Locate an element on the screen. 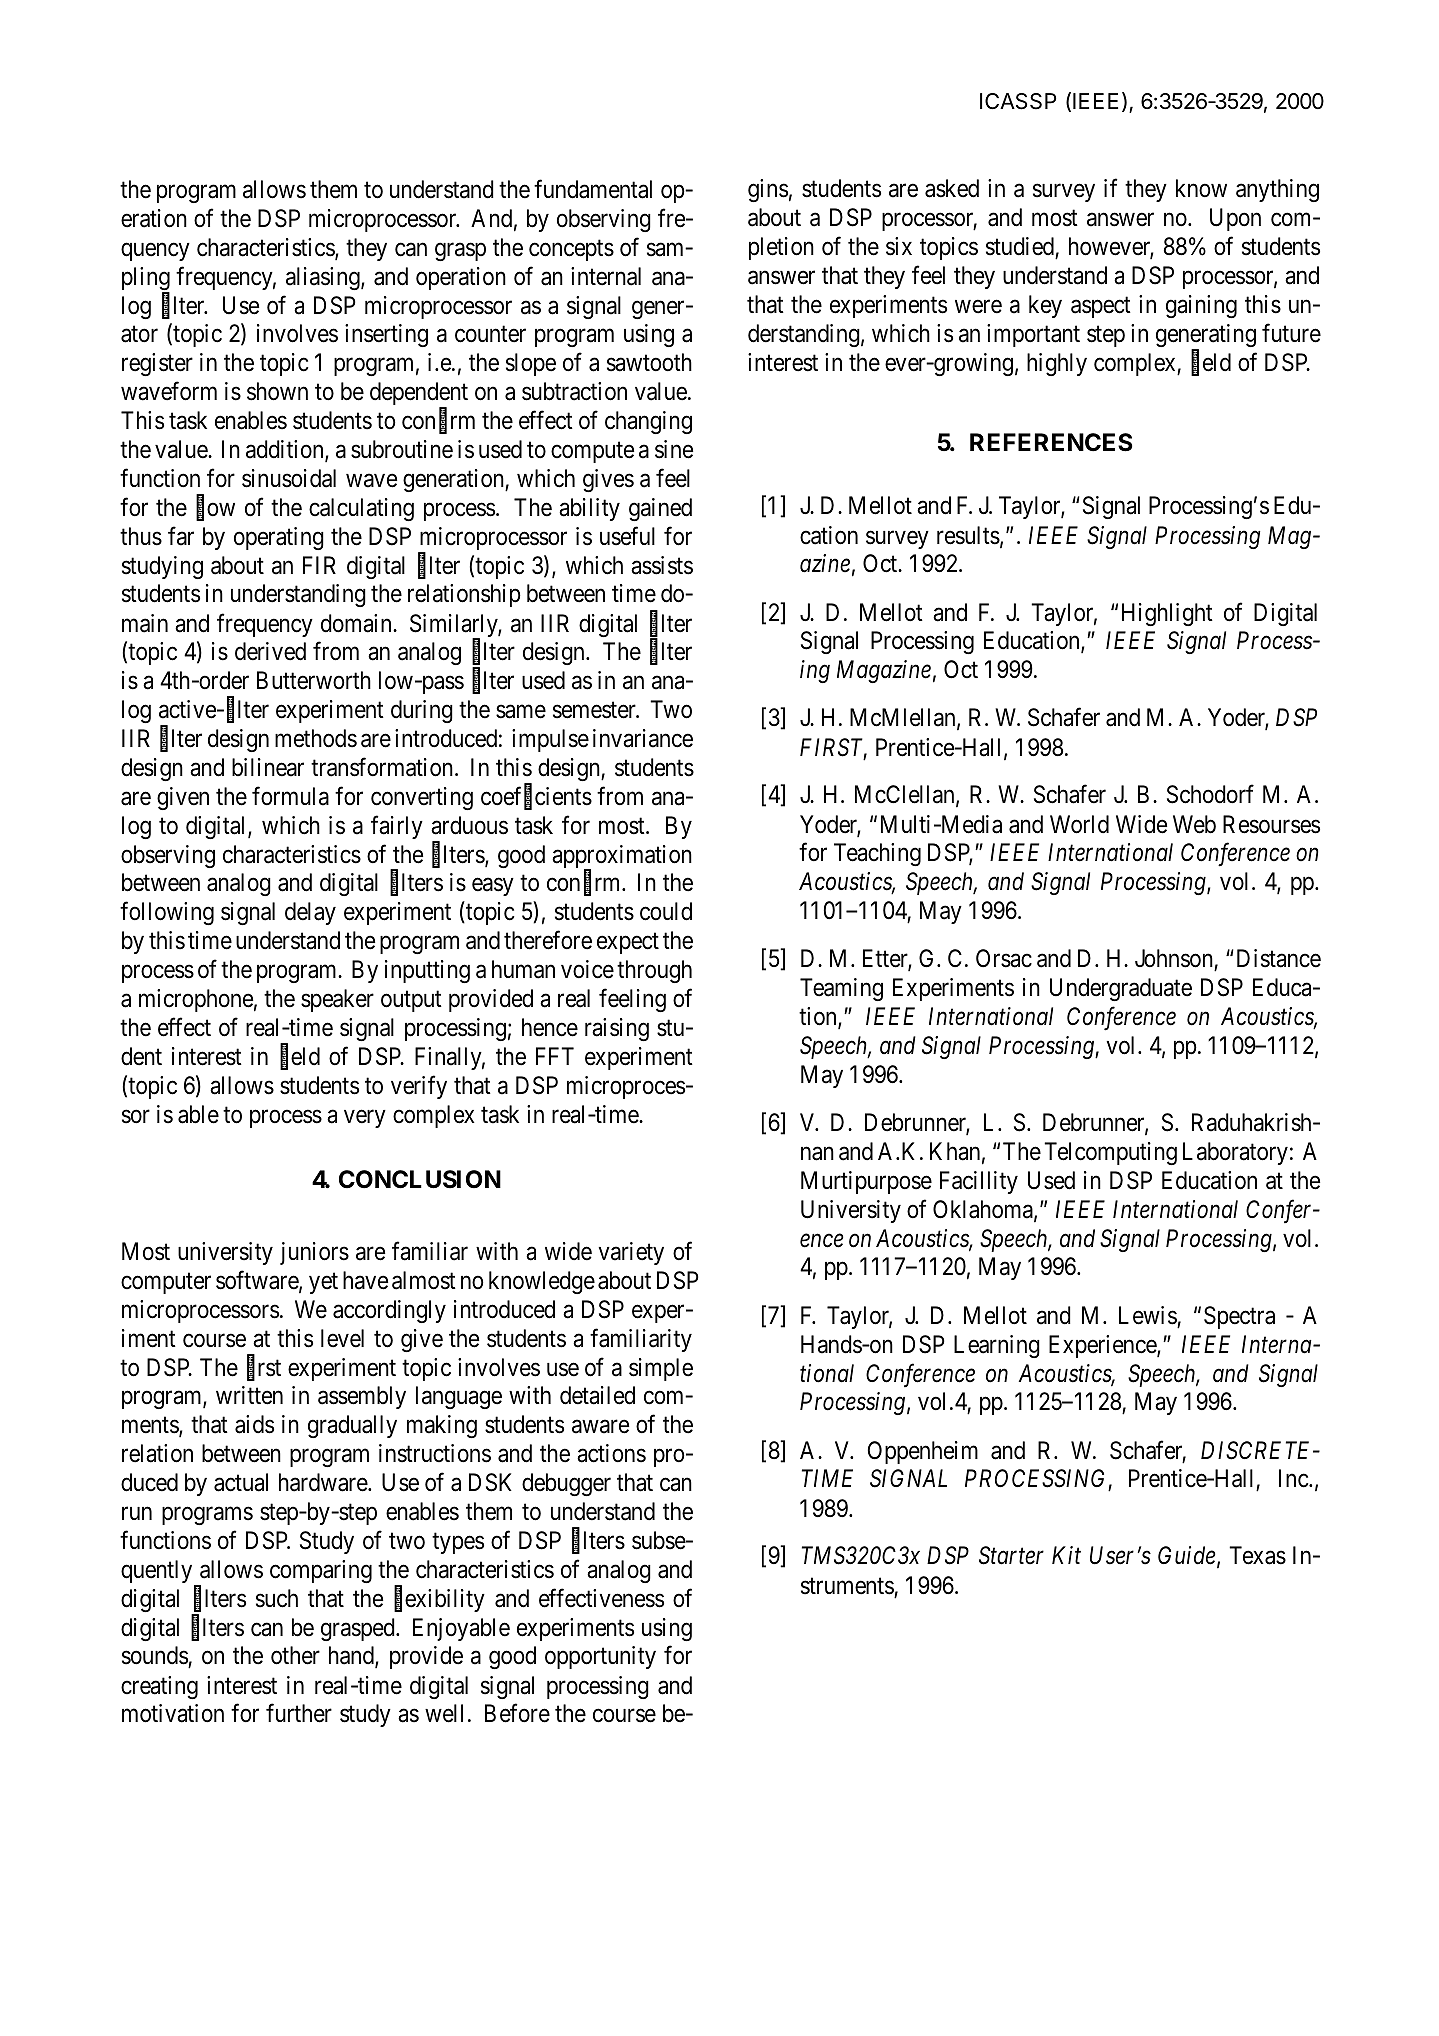 The image size is (1439, 2036). delay is located at coordinates (310, 913).
